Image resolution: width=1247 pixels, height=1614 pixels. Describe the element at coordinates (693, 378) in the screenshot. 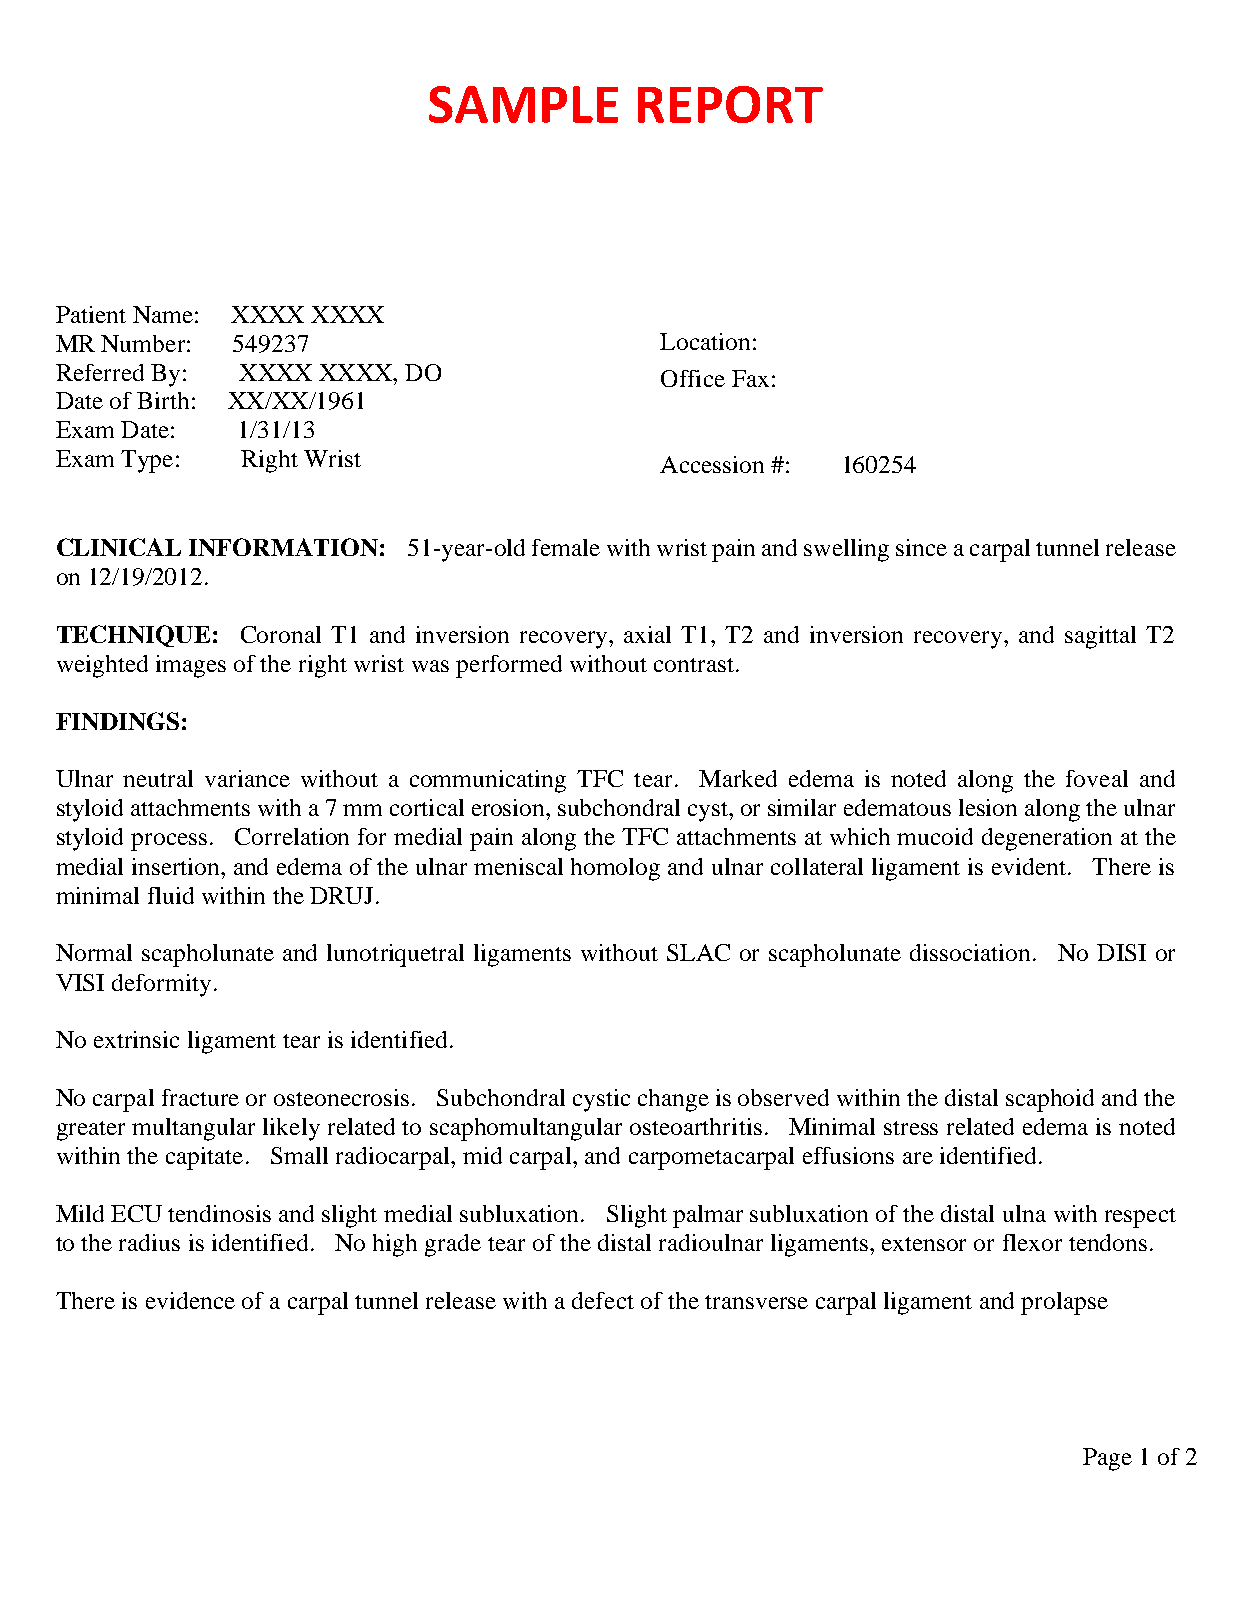

I see `Office` at that location.
